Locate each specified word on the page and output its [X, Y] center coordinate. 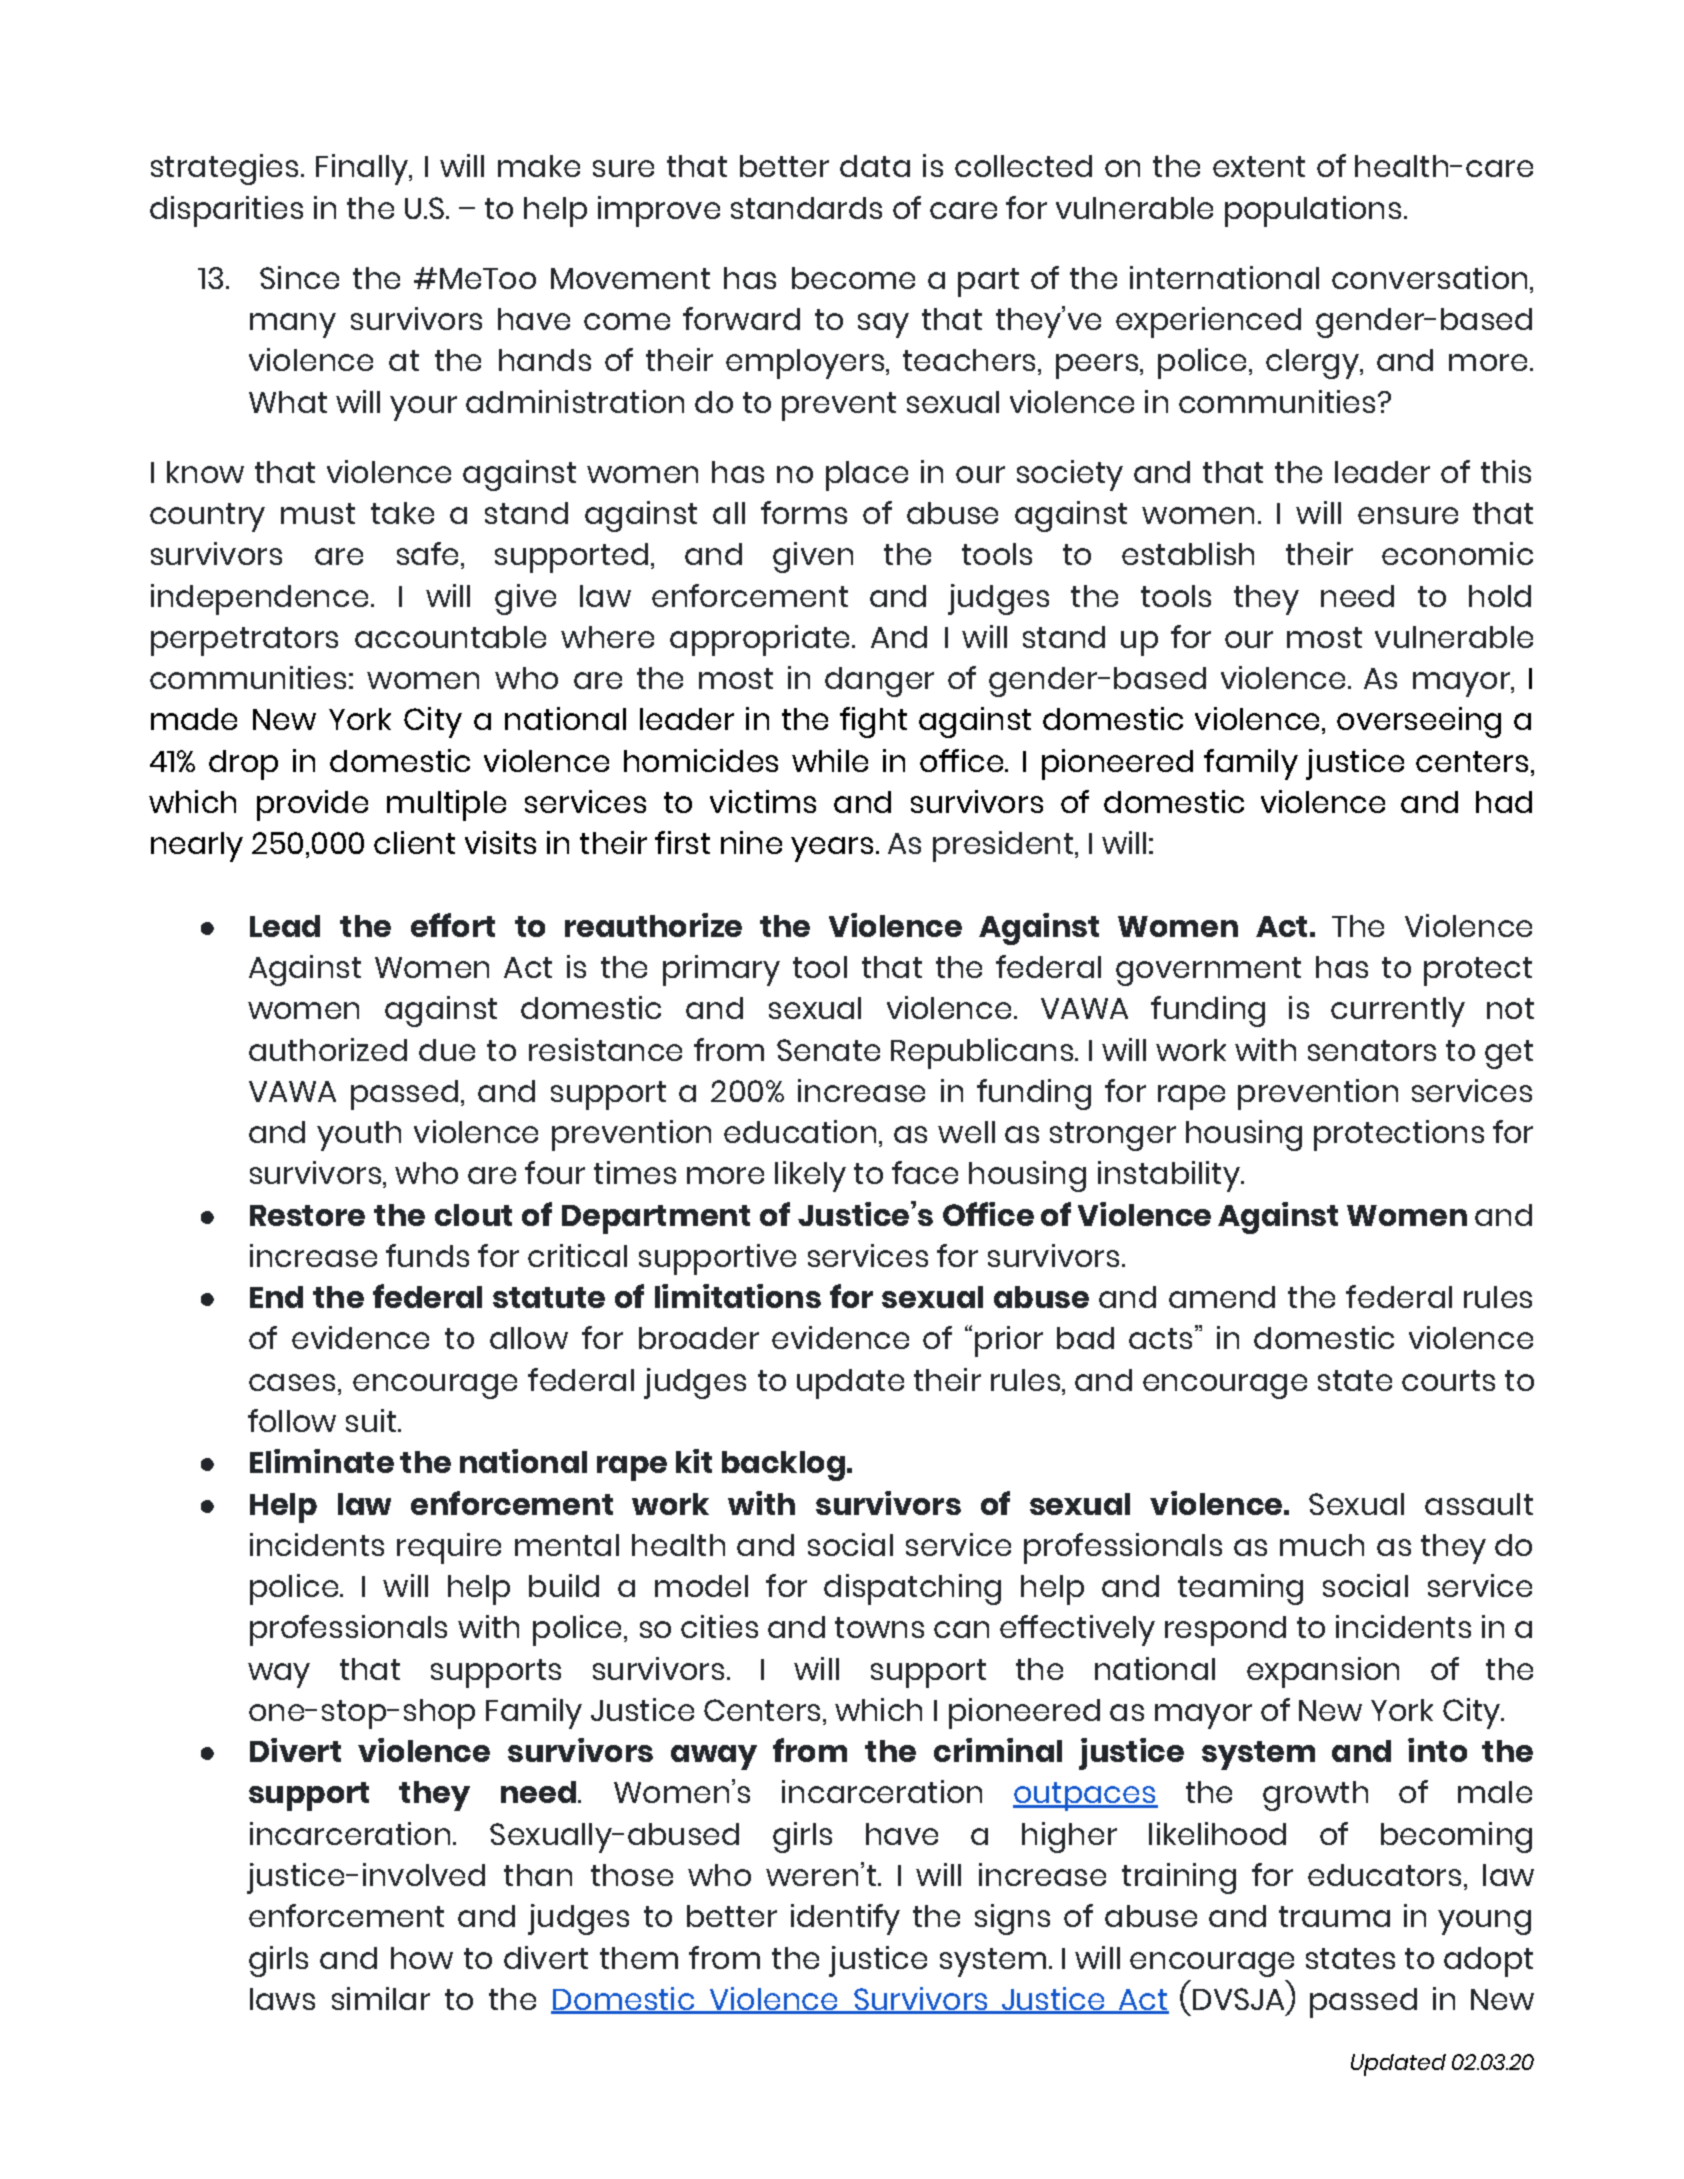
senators [1372, 1050]
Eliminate [322, 1461]
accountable [450, 637]
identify [845, 1919]
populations [1313, 211]
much [1322, 1545]
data [875, 166]
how [422, 1958]
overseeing [1419, 722]
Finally [363, 169]
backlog [783, 1466]
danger [879, 682]
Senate [828, 1050]
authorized [328, 1049]
